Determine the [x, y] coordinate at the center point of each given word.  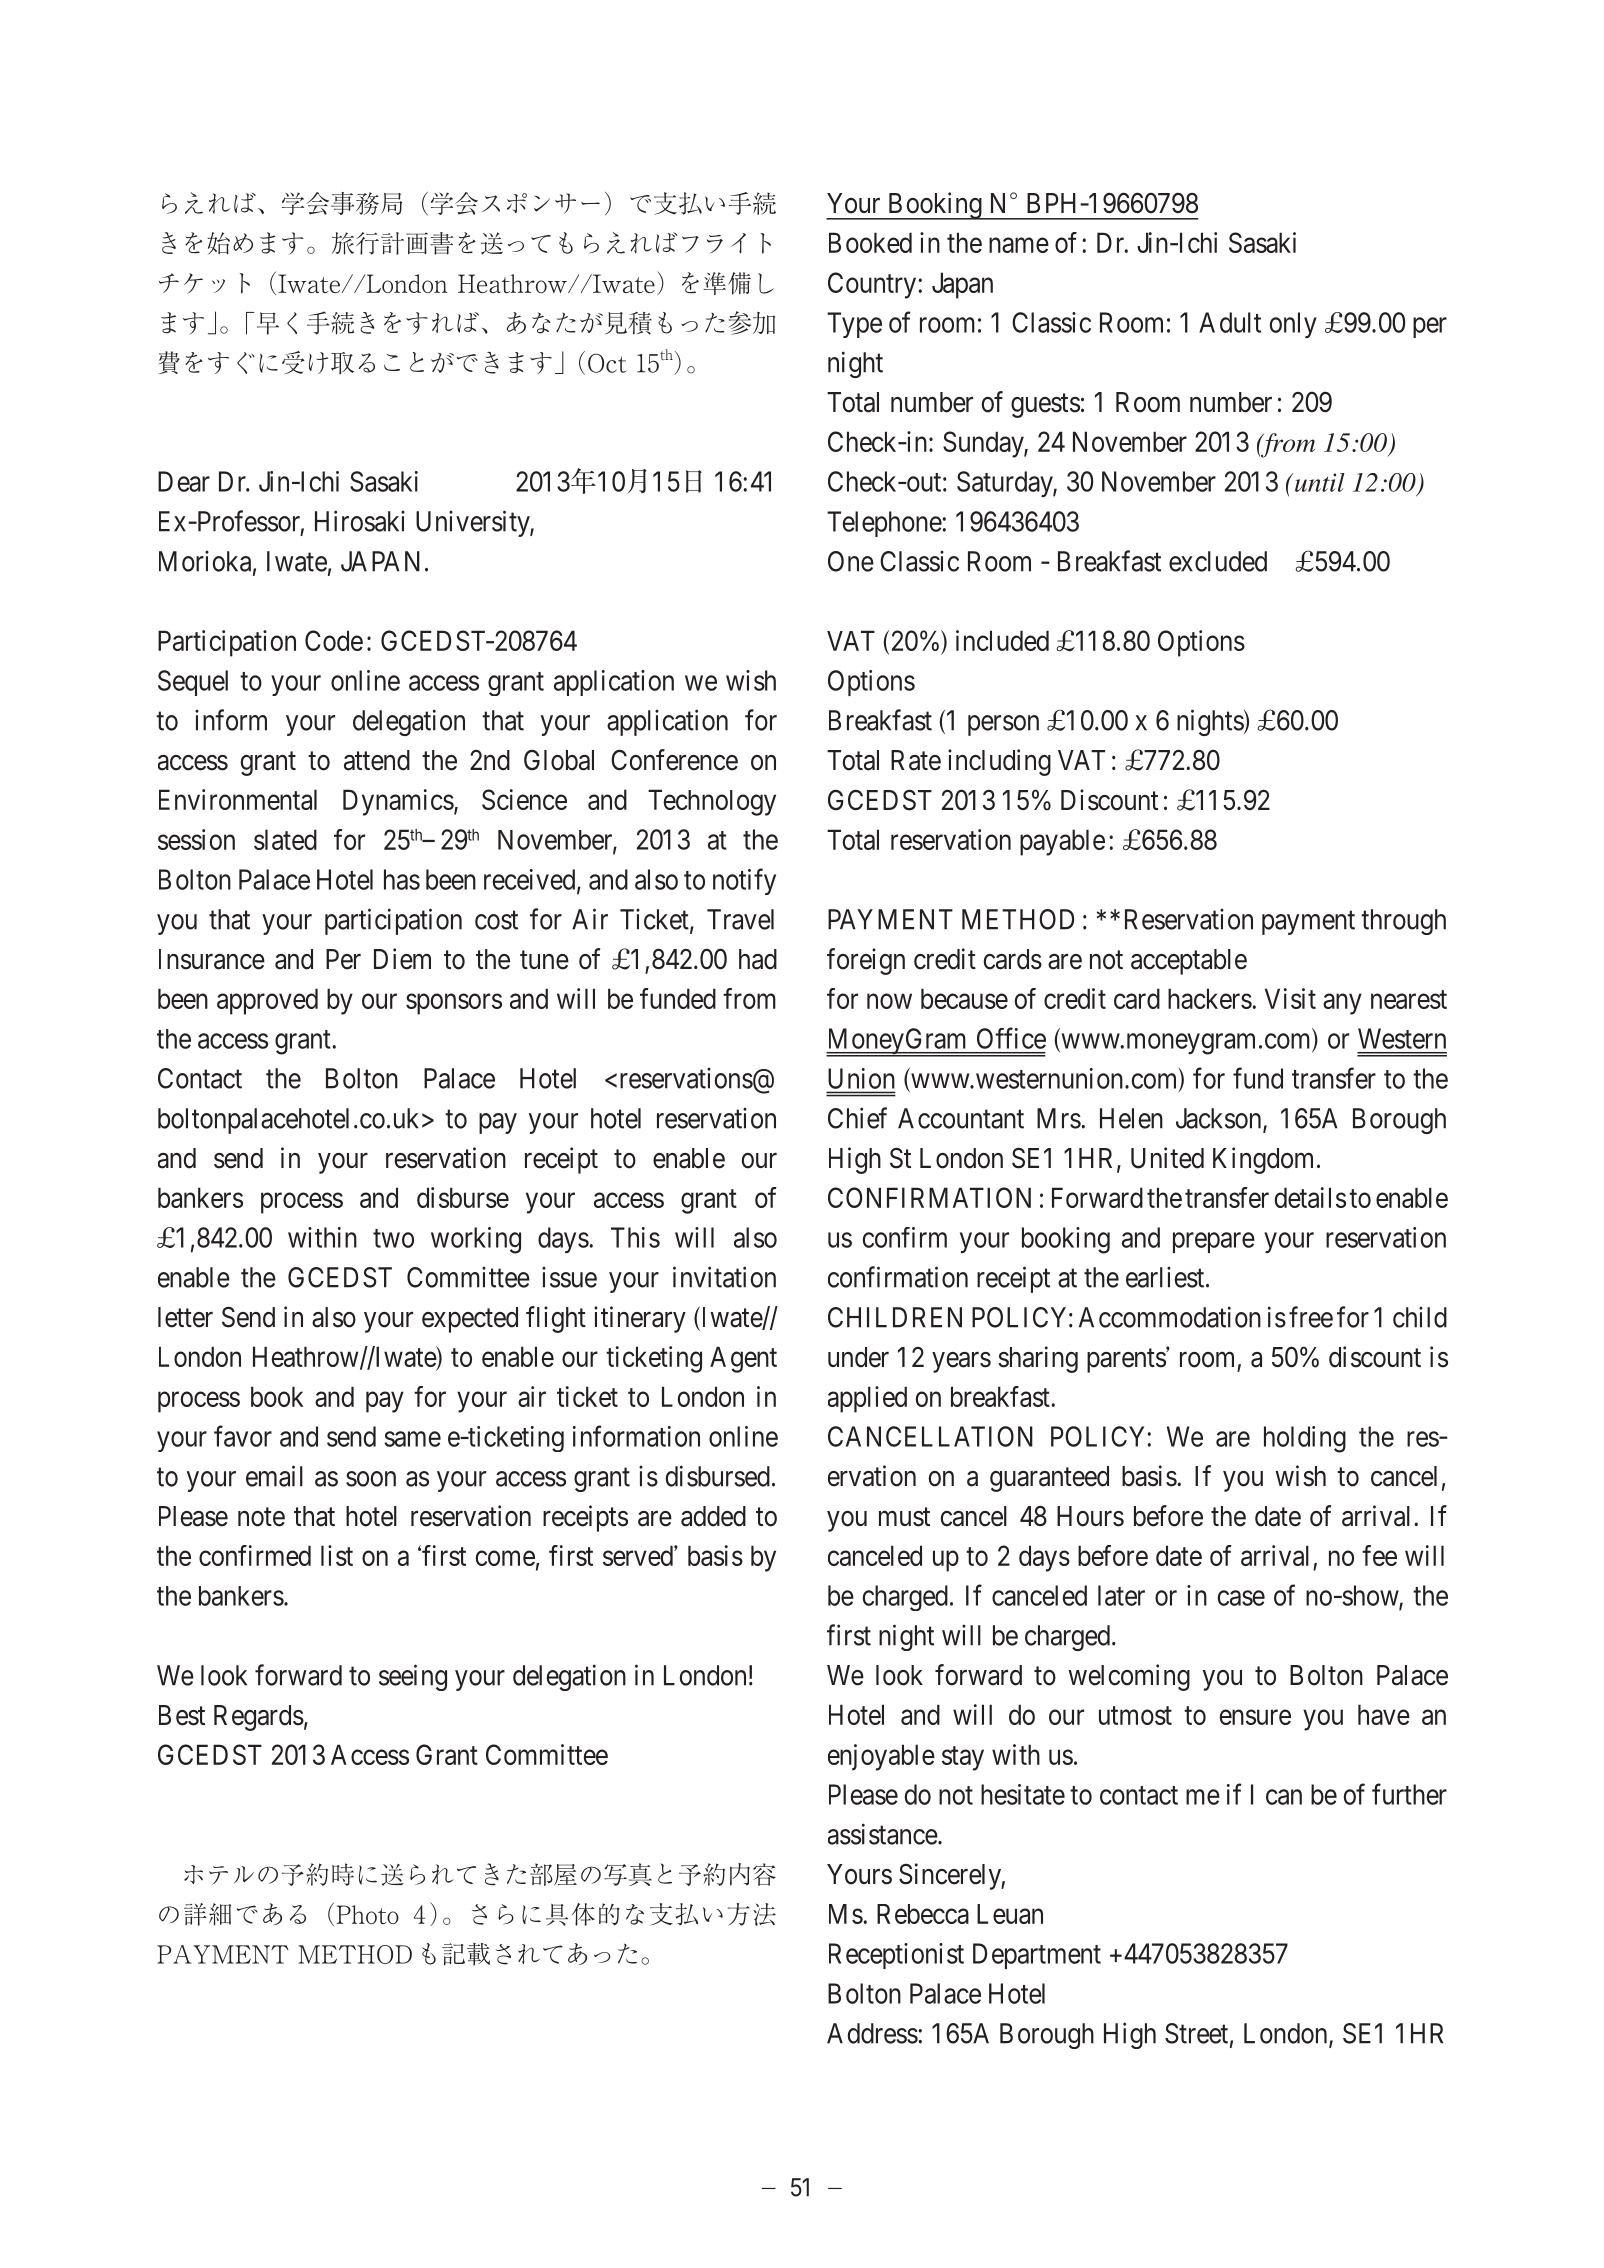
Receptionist [896, 1956]
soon [371, 1479]
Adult [1230, 322]
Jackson [1220, 1119]
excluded [1218, 561]
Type [854, 325]
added [713, 1516]
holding [1305, 1439]
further [1409, 1794]
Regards [259, 1718]
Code [334, 640]
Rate [916, 760]
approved [267, 1001]
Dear [184, 481]
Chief [857, 1118]
